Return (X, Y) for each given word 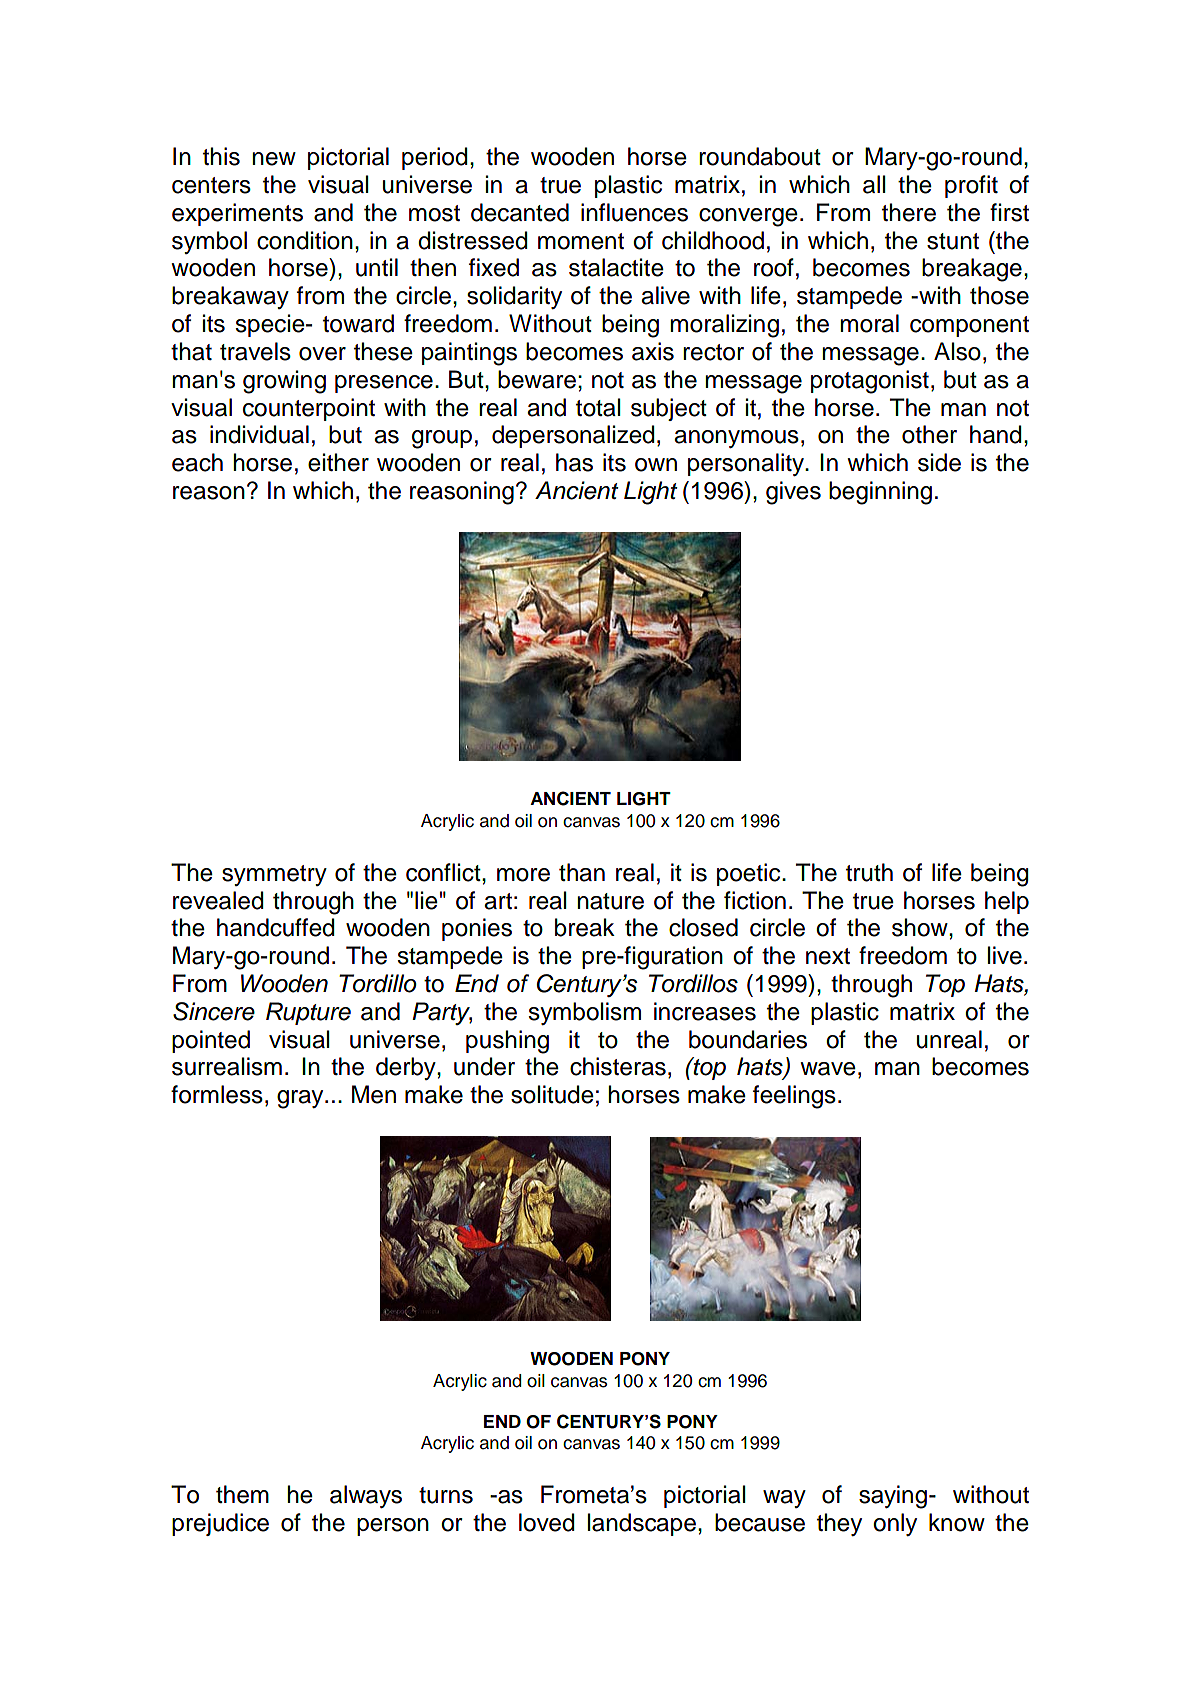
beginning (880, 493)
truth (869, 872)
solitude (552, 1094)
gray (301, 1099)
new (274, 159)
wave (828, 1069)
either (338, 462)
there (909, 212)
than (582, 872)
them (242, 1494)
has (574, 462)
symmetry (274, 875)
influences (634, 212)
